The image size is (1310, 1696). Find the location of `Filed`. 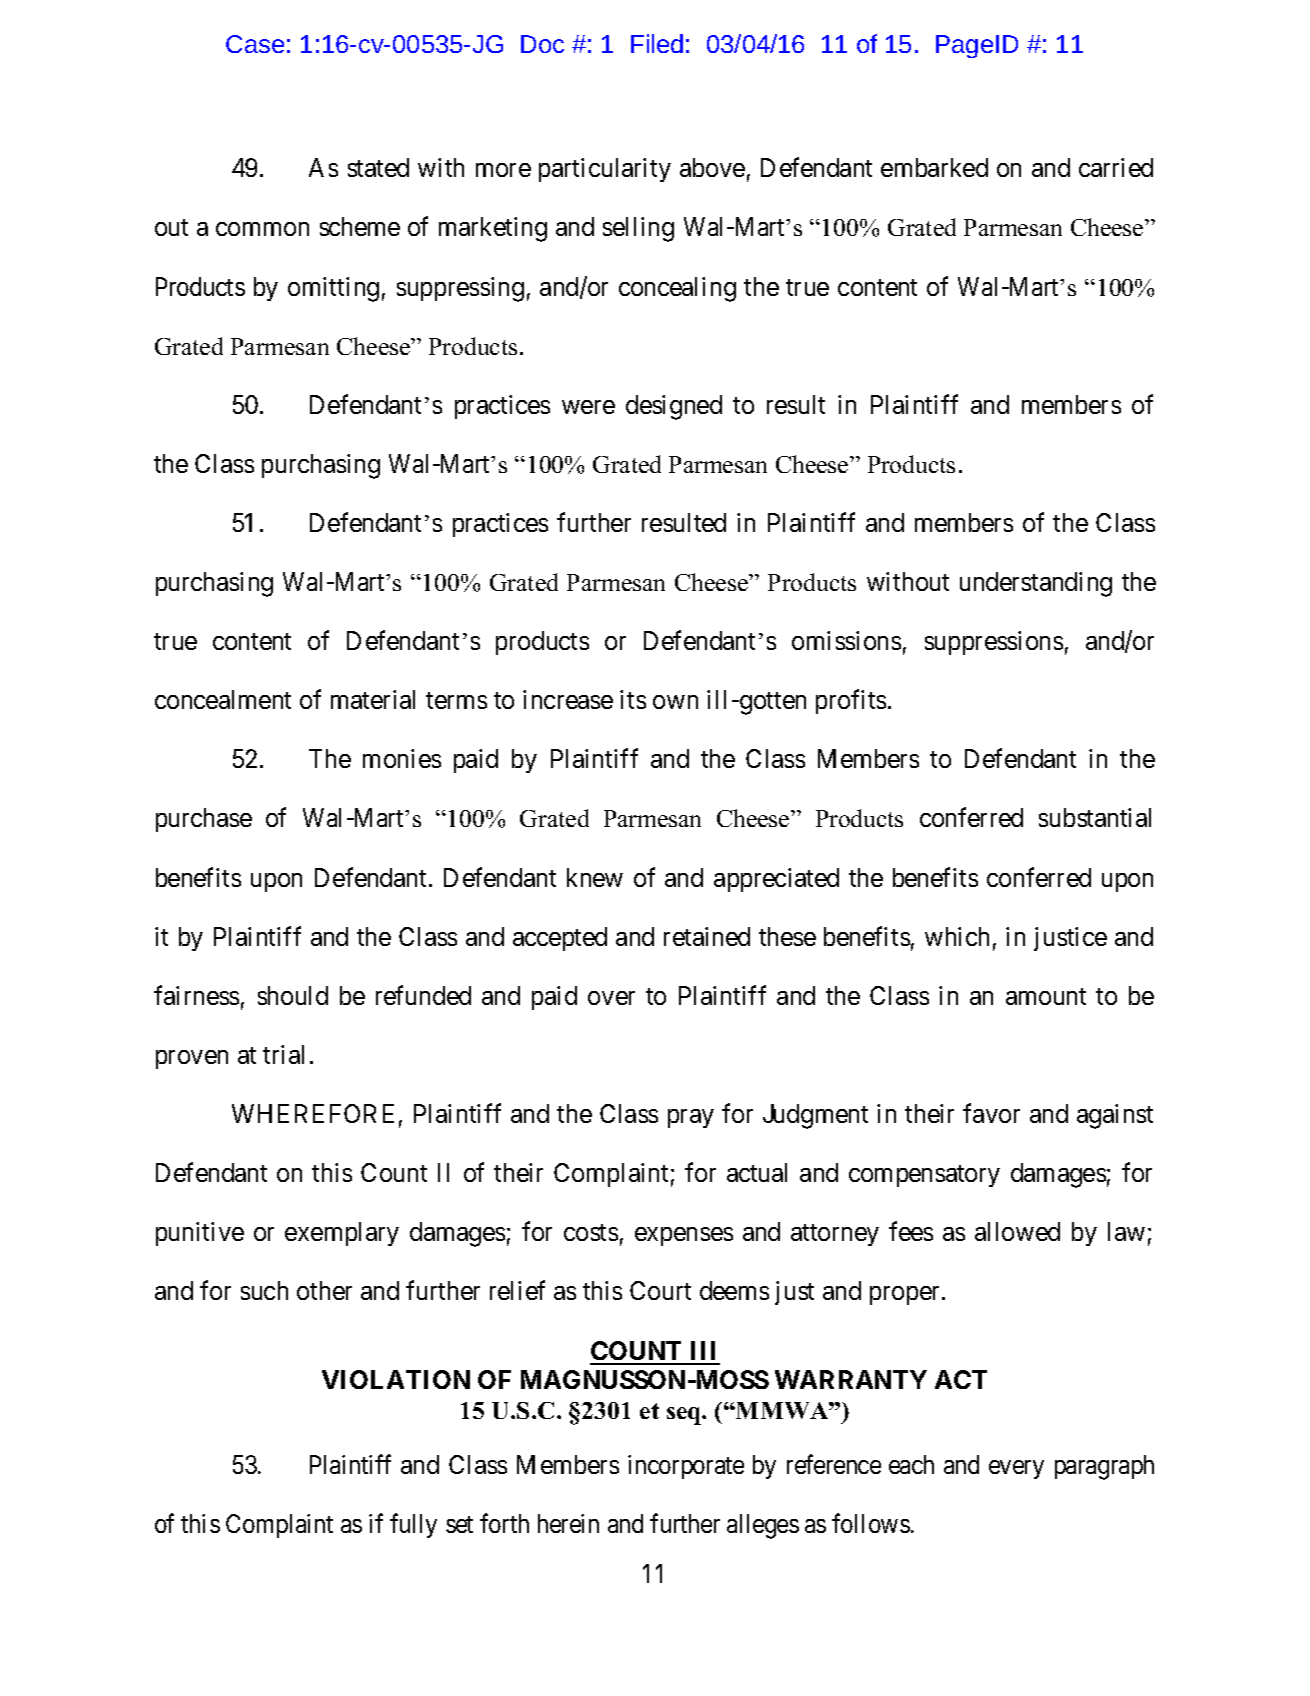

Filed is located at coordinates (657, 43).
